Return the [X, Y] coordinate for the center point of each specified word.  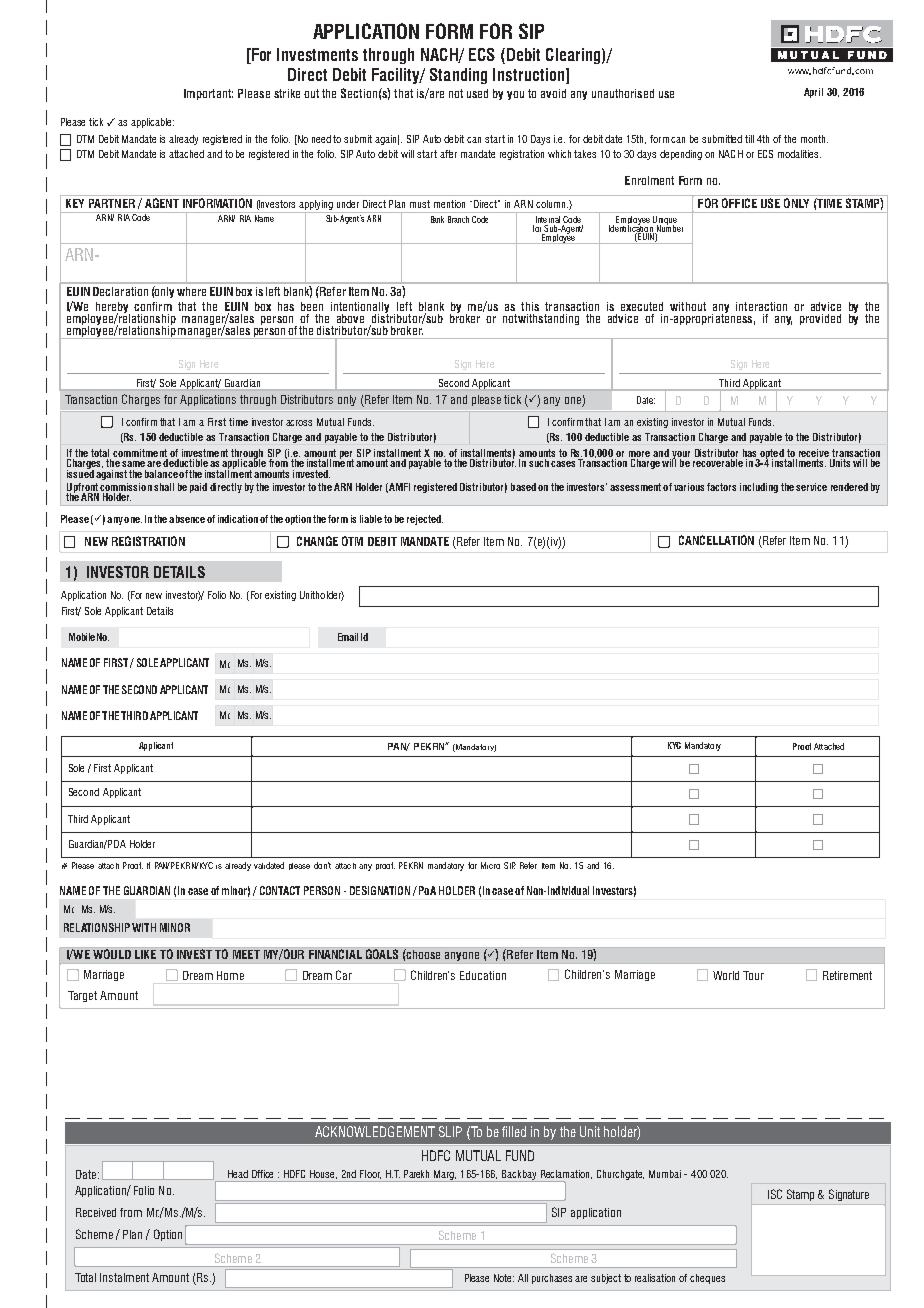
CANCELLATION [716, 540]
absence [187, 519]
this [530, 306]
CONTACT [280, 890]
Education [483, 975]
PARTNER [112, 203]
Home [230, 975]
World [726, 975]
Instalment [124, 1277]
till [749, 139]
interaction [761, 306]
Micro [490, 865]
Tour [753, 975]
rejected [425, 520]
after [448, 154]
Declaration [120, 291]
